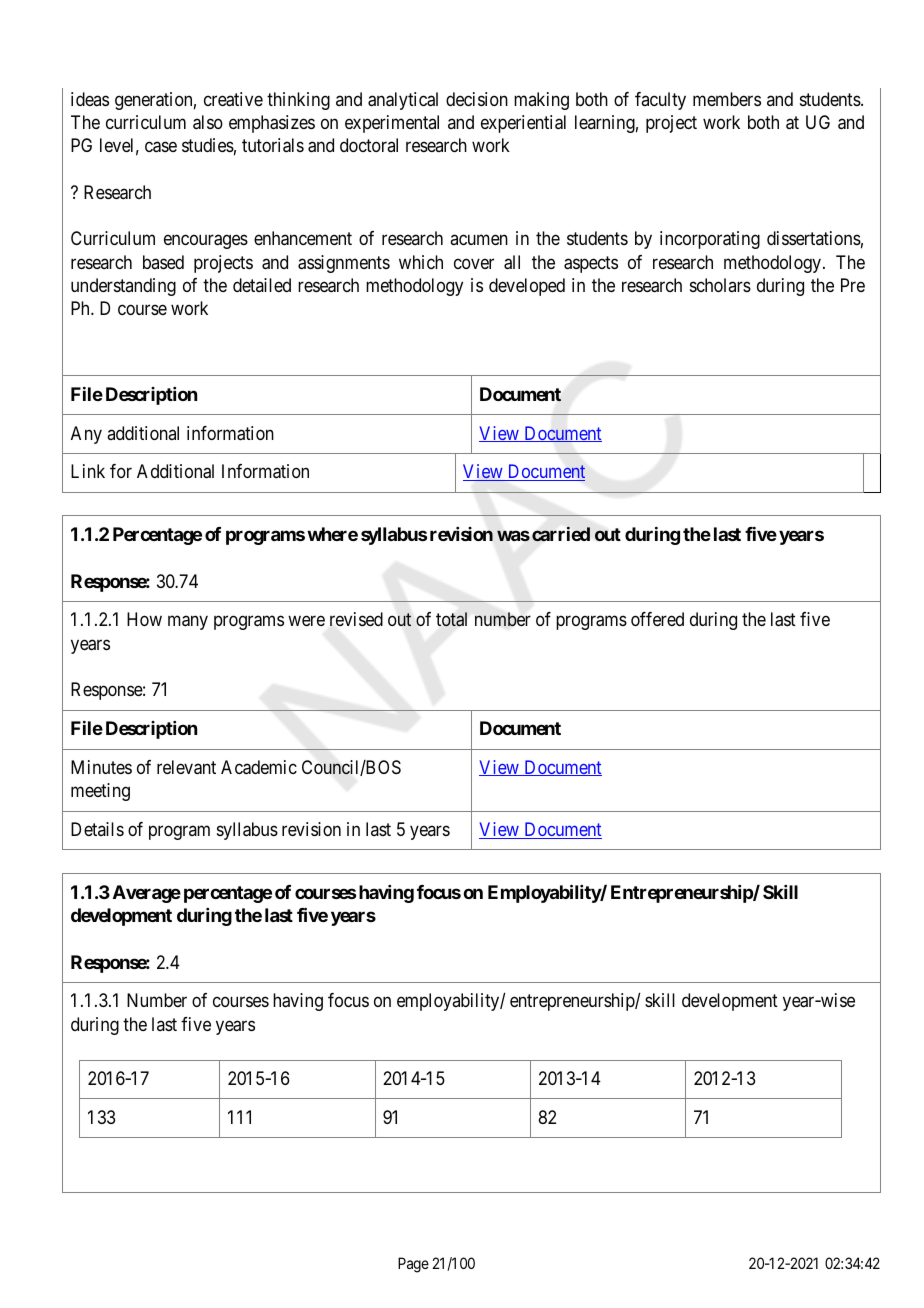 The width and height of the document is (924, 1308). Describe the element at coordinates (413, 1265) in the document. I see `Page` at that location.
